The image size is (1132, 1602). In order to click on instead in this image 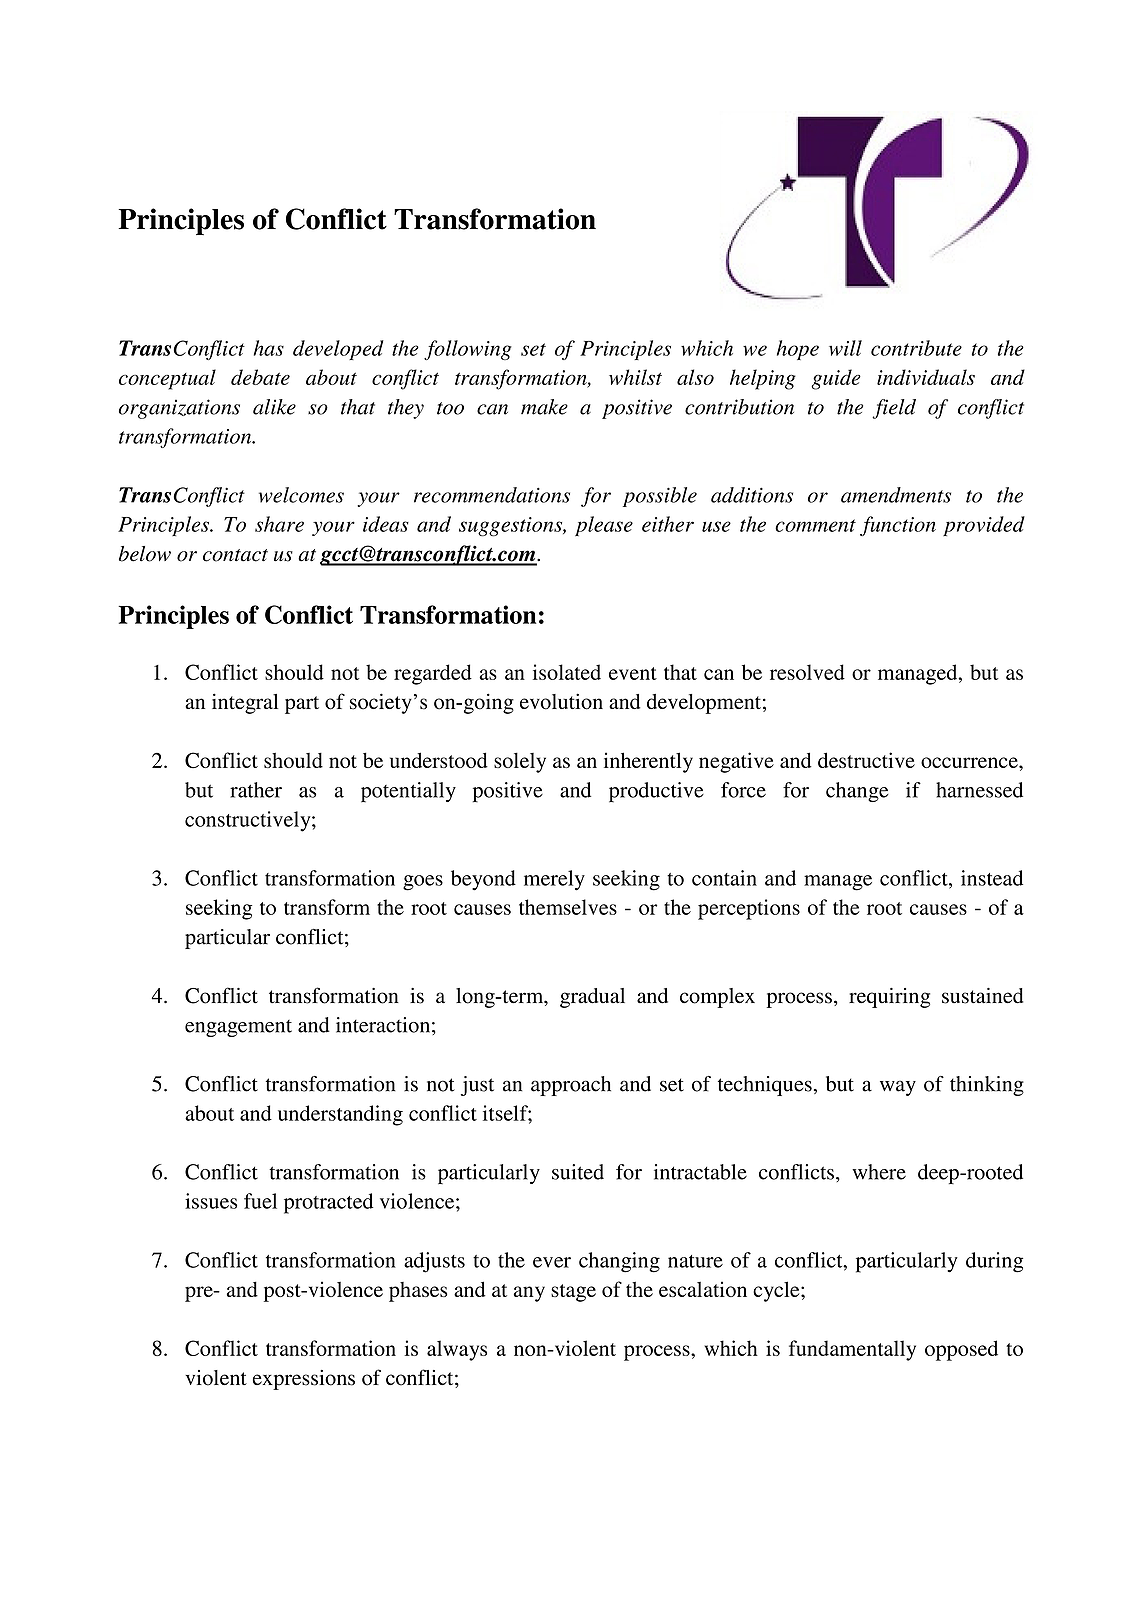, I will do `click(992, 878)`.
